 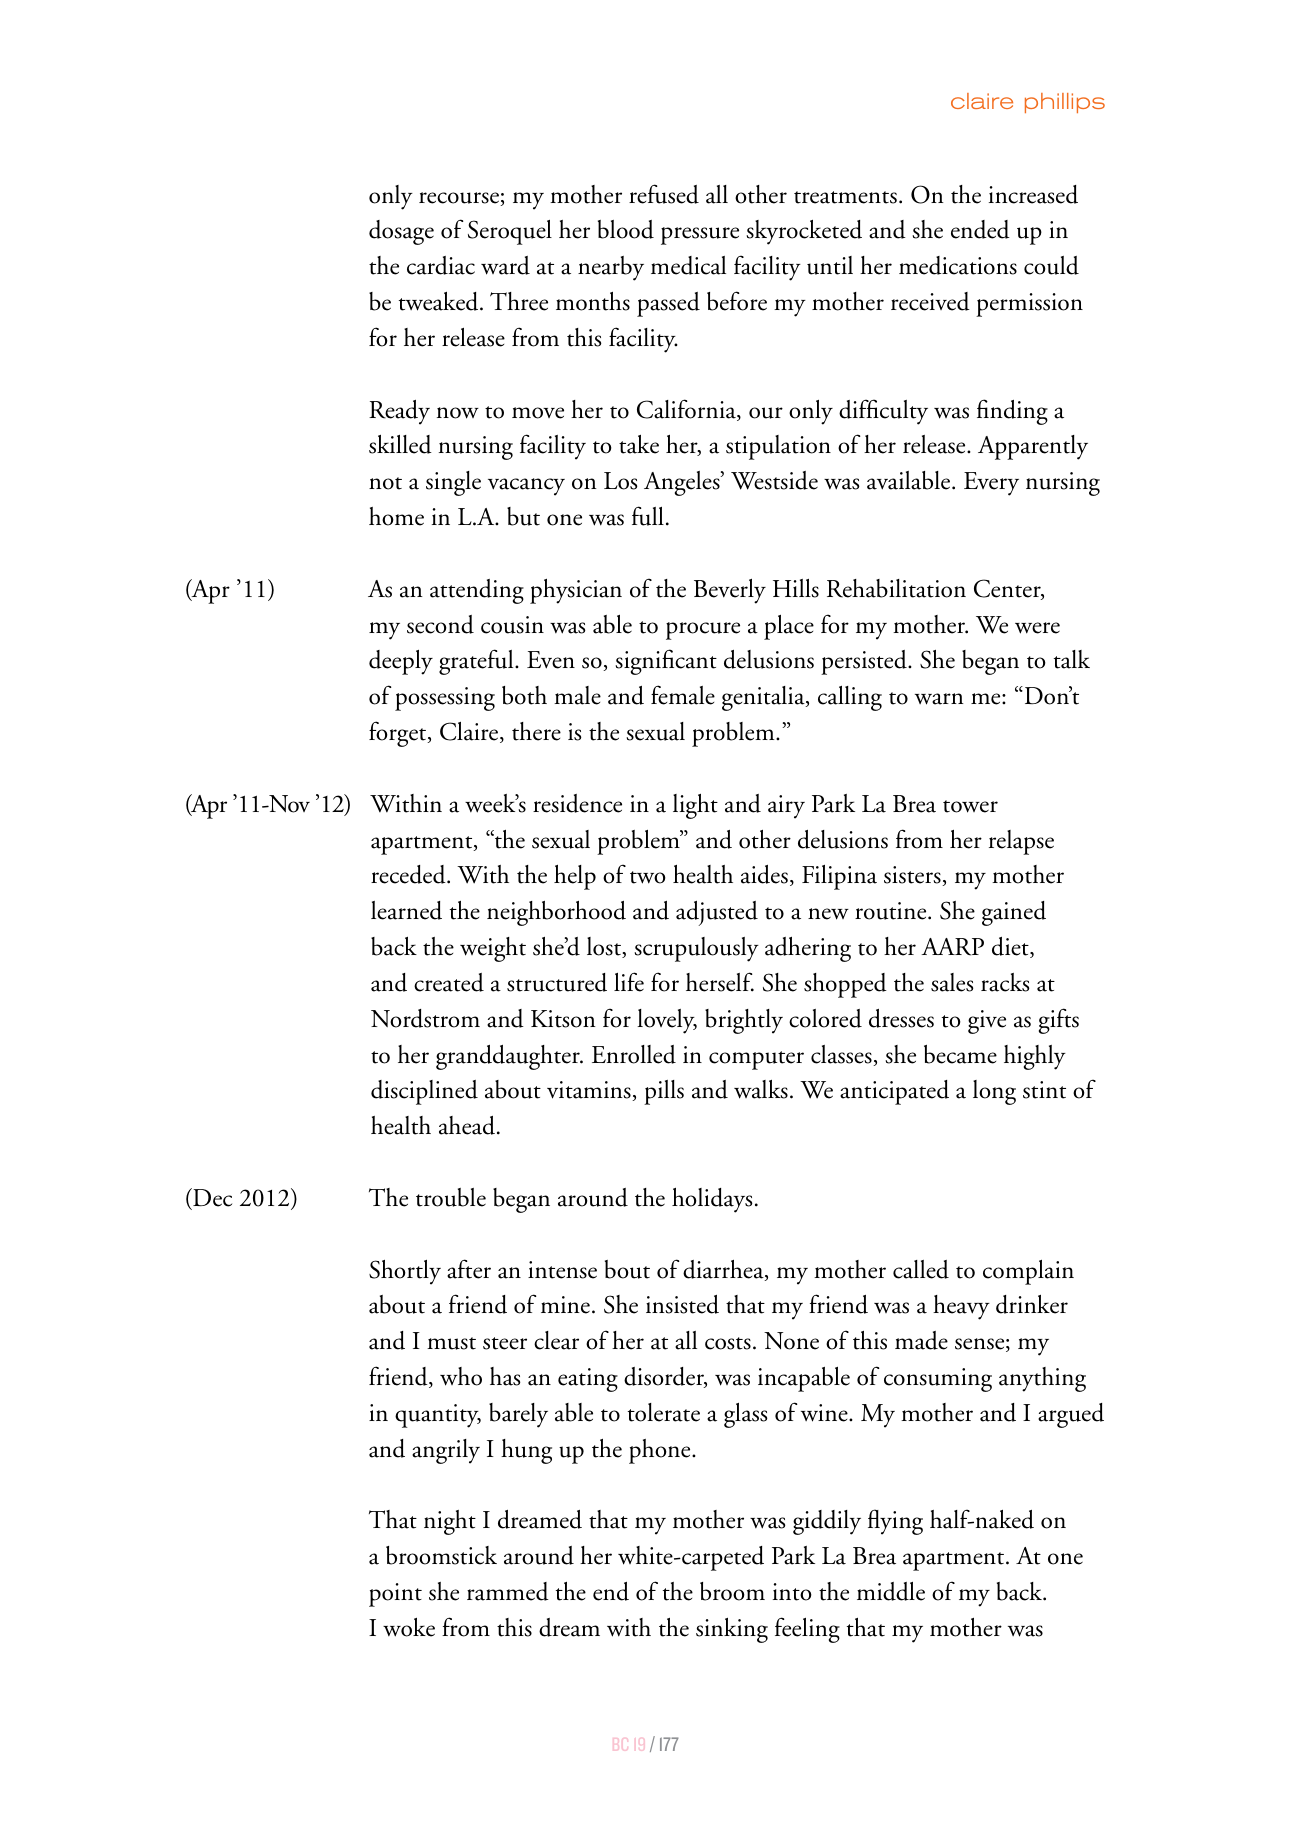 What do you see at coordinates (1033, 194) in the screenshot?
I see `increased` at bounding box center [1033, 194].
